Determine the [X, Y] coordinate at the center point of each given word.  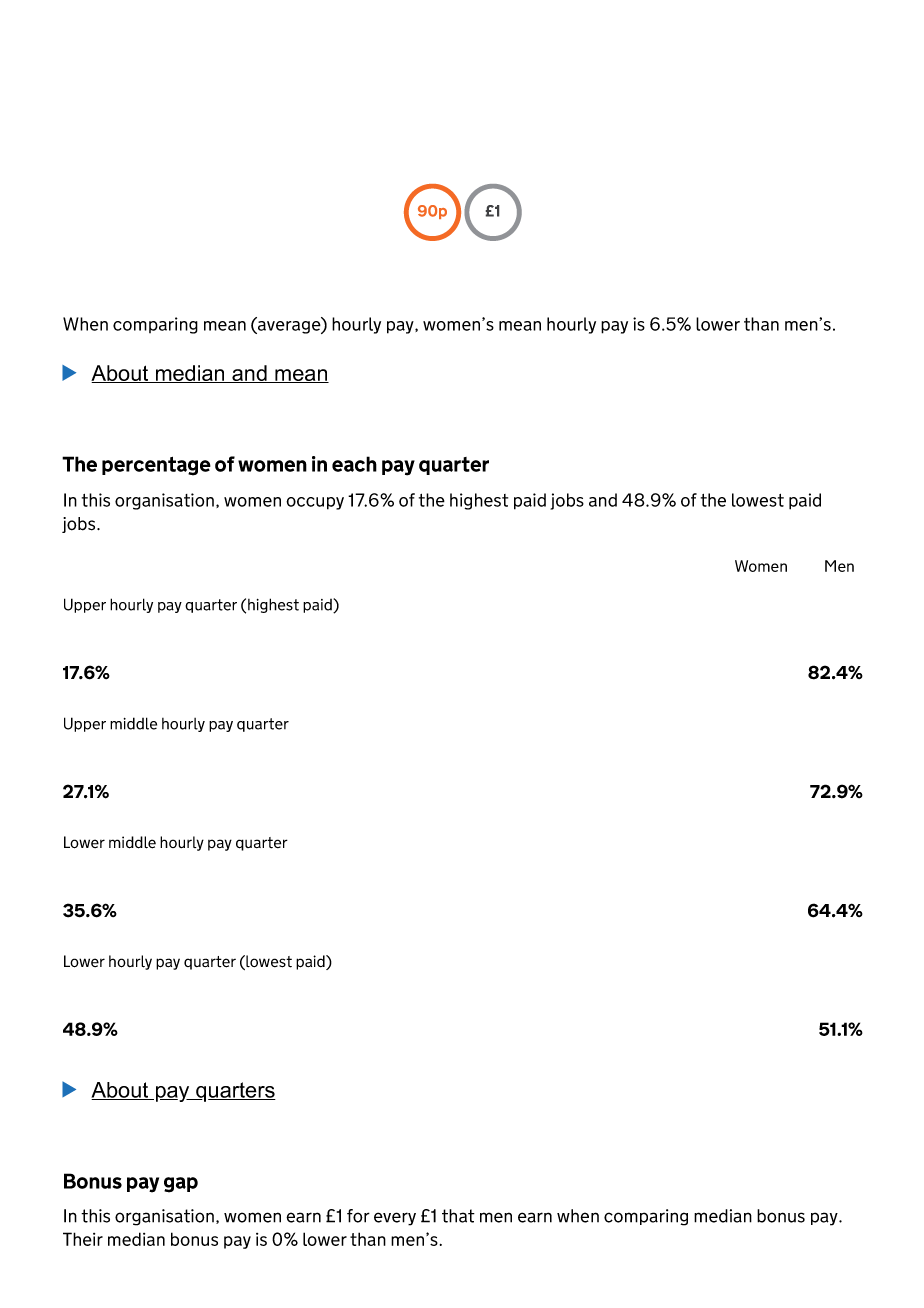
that [458, 1216]
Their [83, 1239]
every [395, 1219]
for [358, 1216]
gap [181, 1185]
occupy [315, 503]
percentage [156, 466]
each [354, 464]
